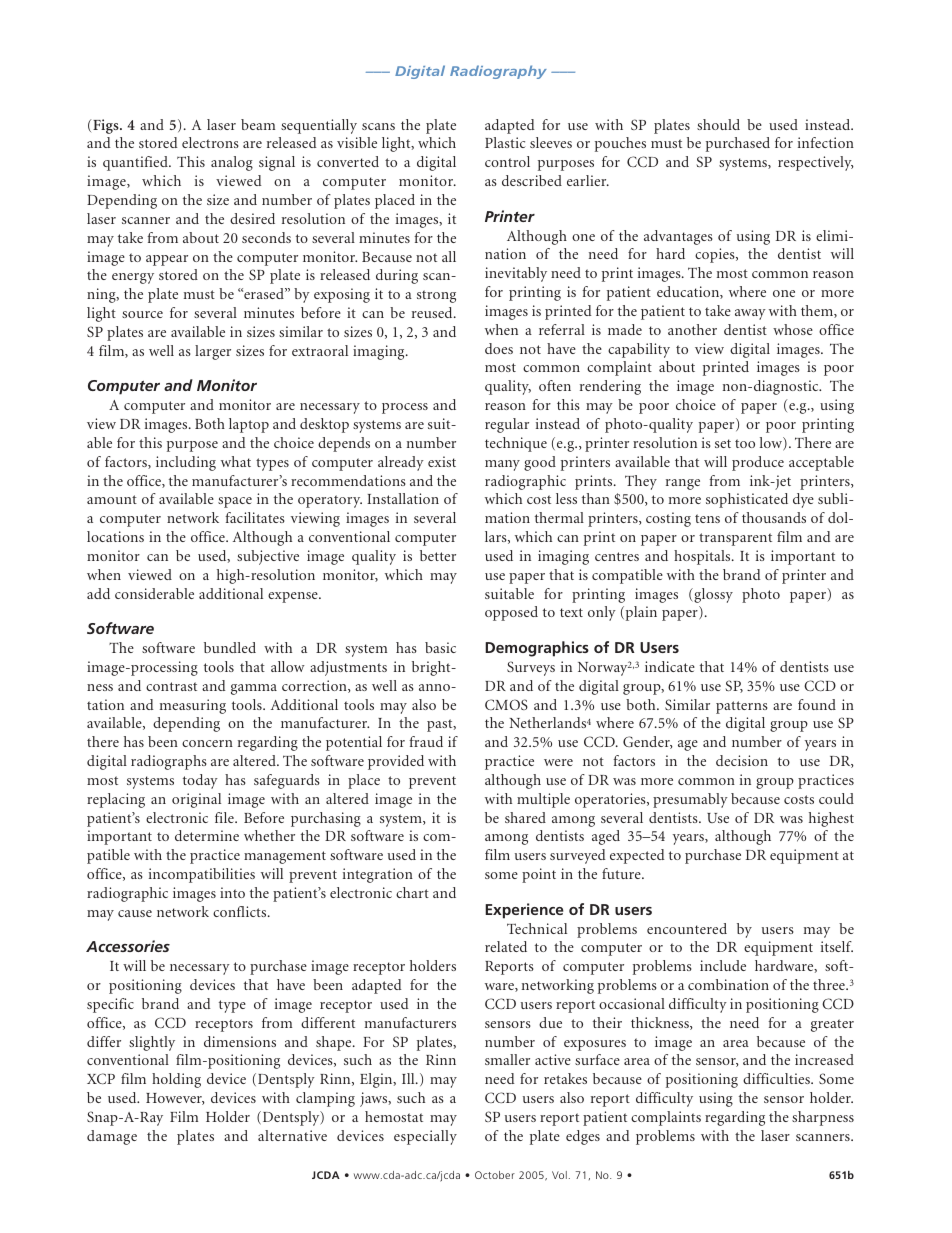 Image resolution: width=952 pixels, height=1233 pixels. I want to click on opposed, so click(511, 613).
